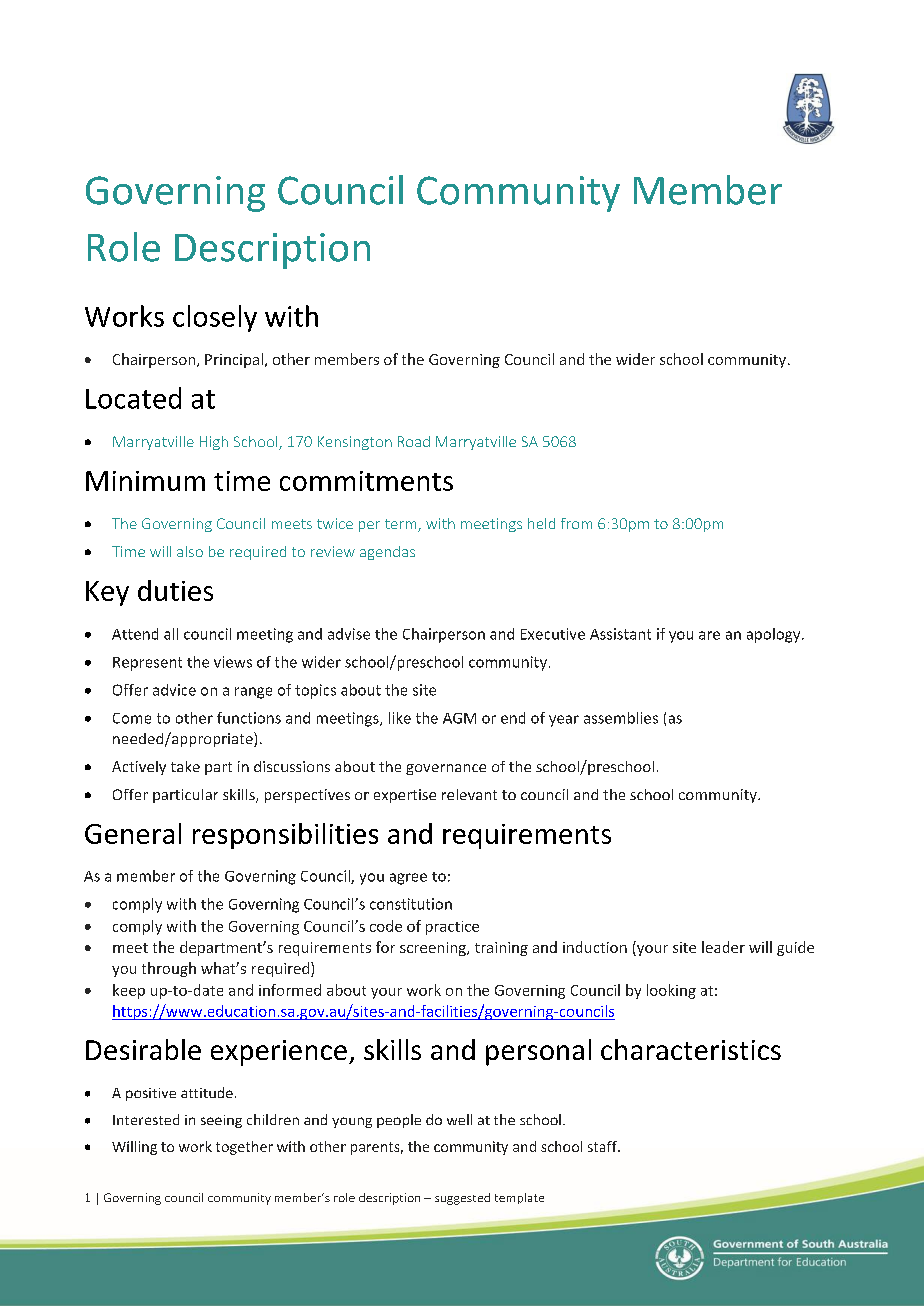 The image size is (924, 1309). I want to click on together, so click(244, 1148).
